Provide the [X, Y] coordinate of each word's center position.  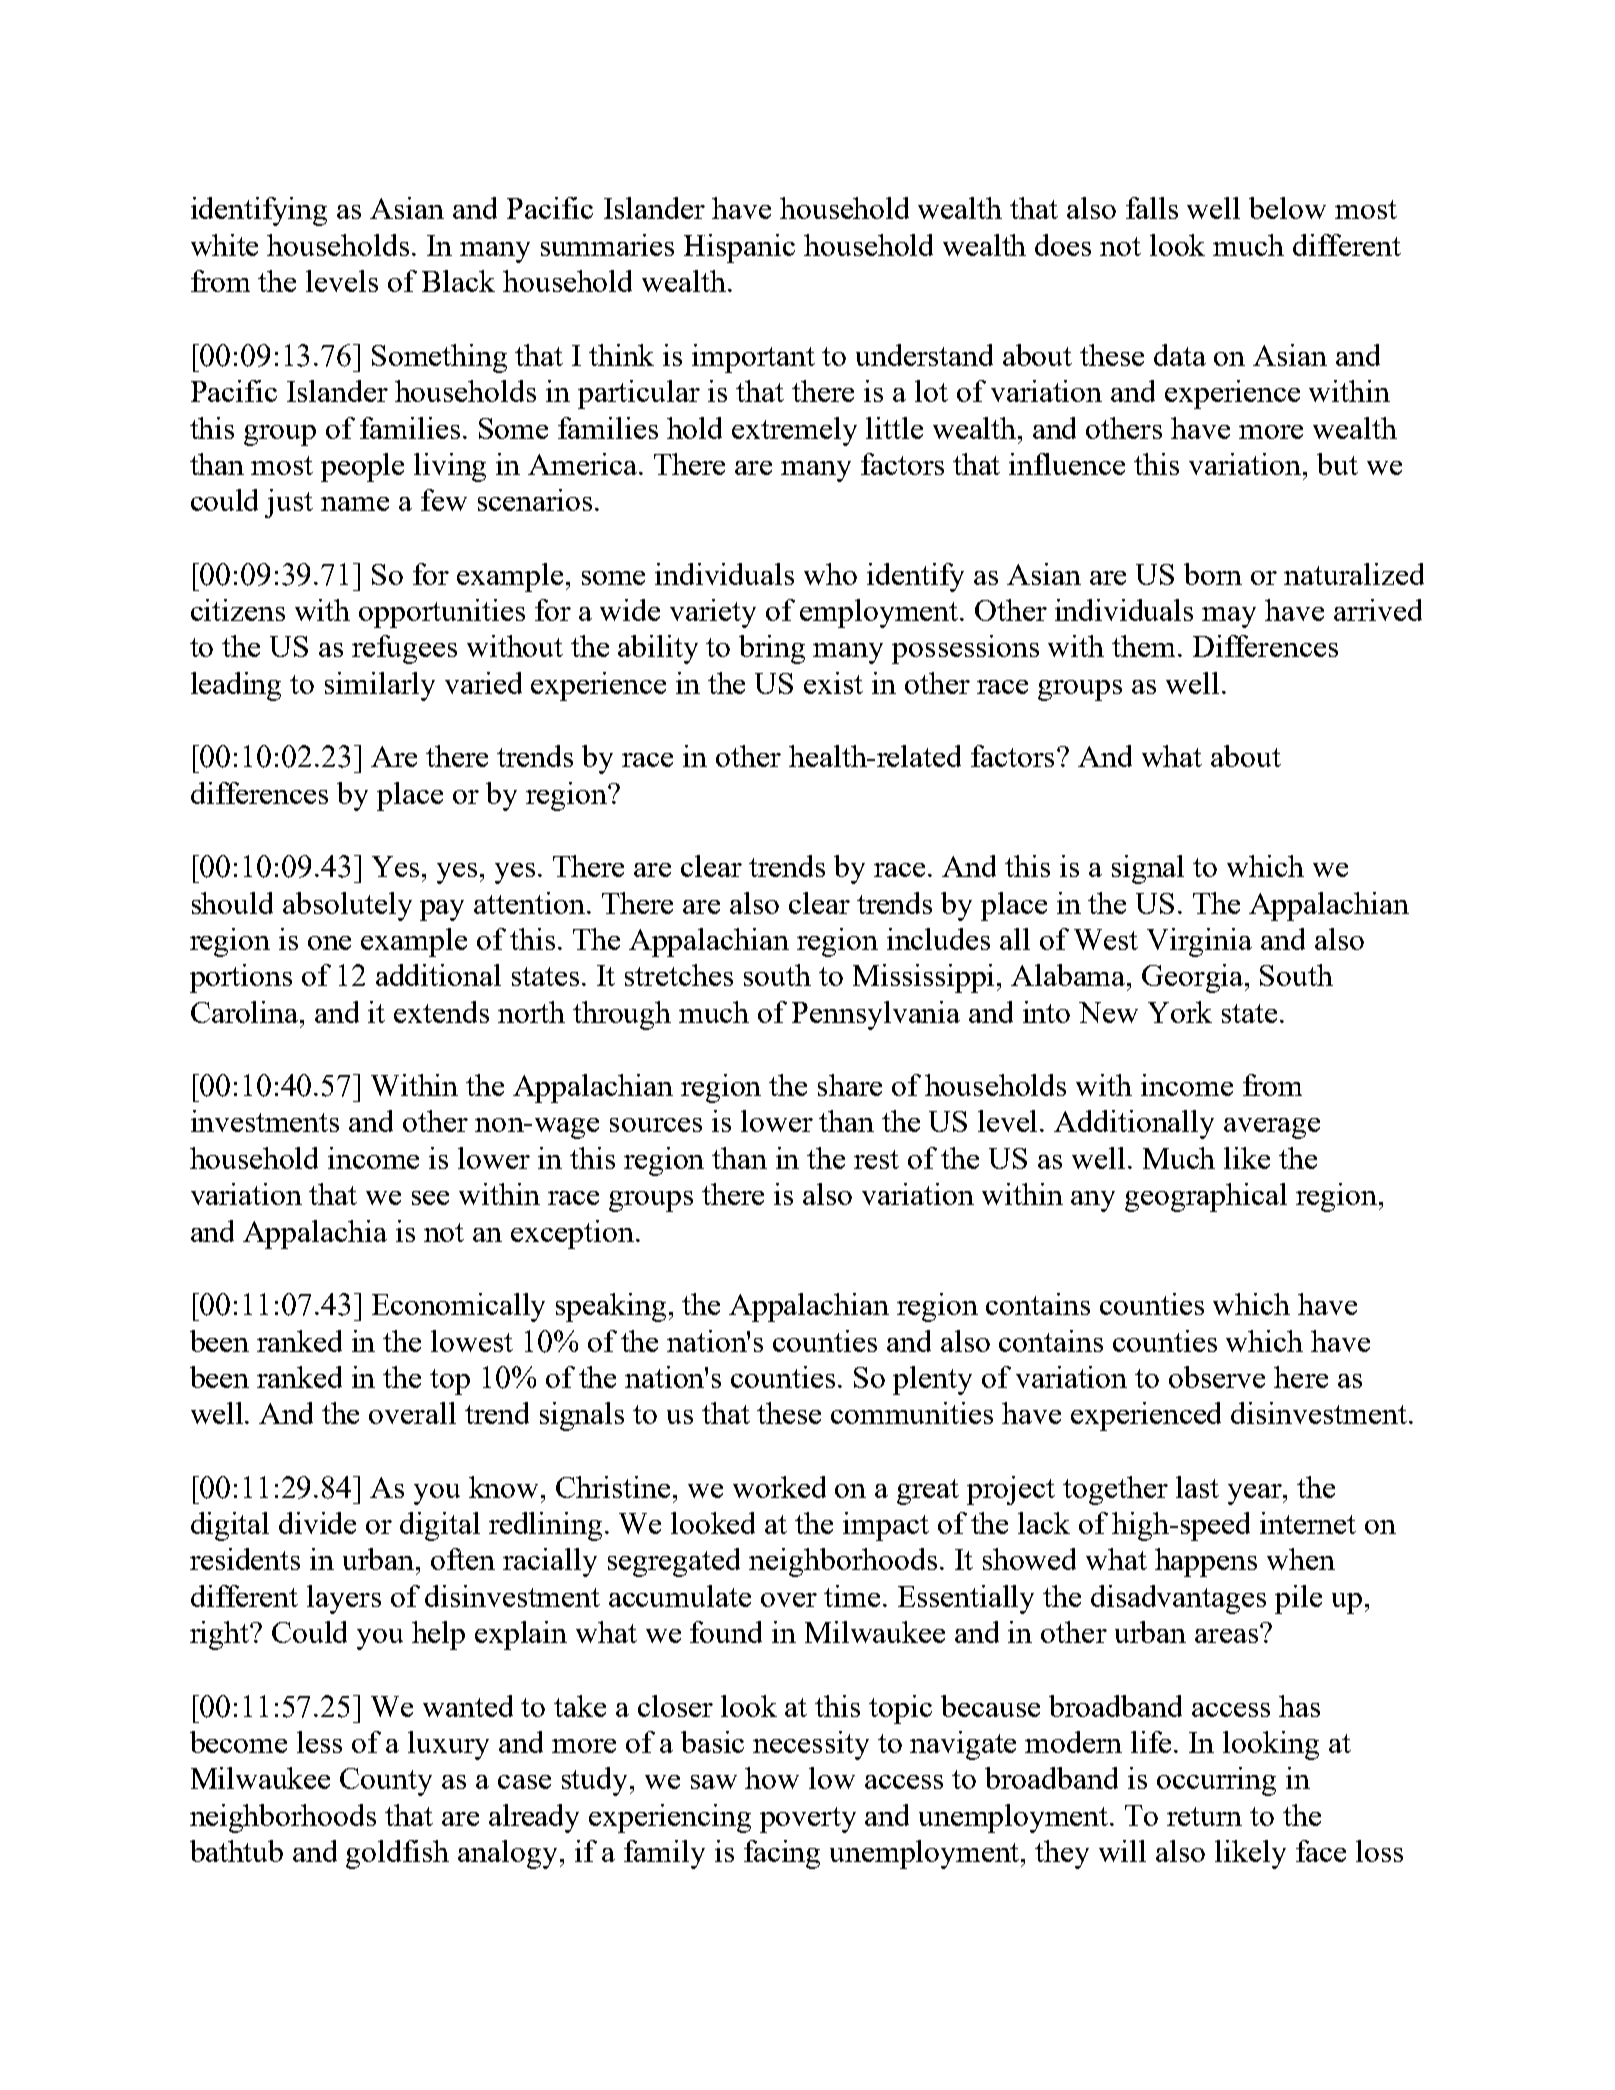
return [1204, 1816]
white [224, 245]
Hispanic [739, 248]
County [386, 1782]
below [1287, 208]
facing [782, 1854]
